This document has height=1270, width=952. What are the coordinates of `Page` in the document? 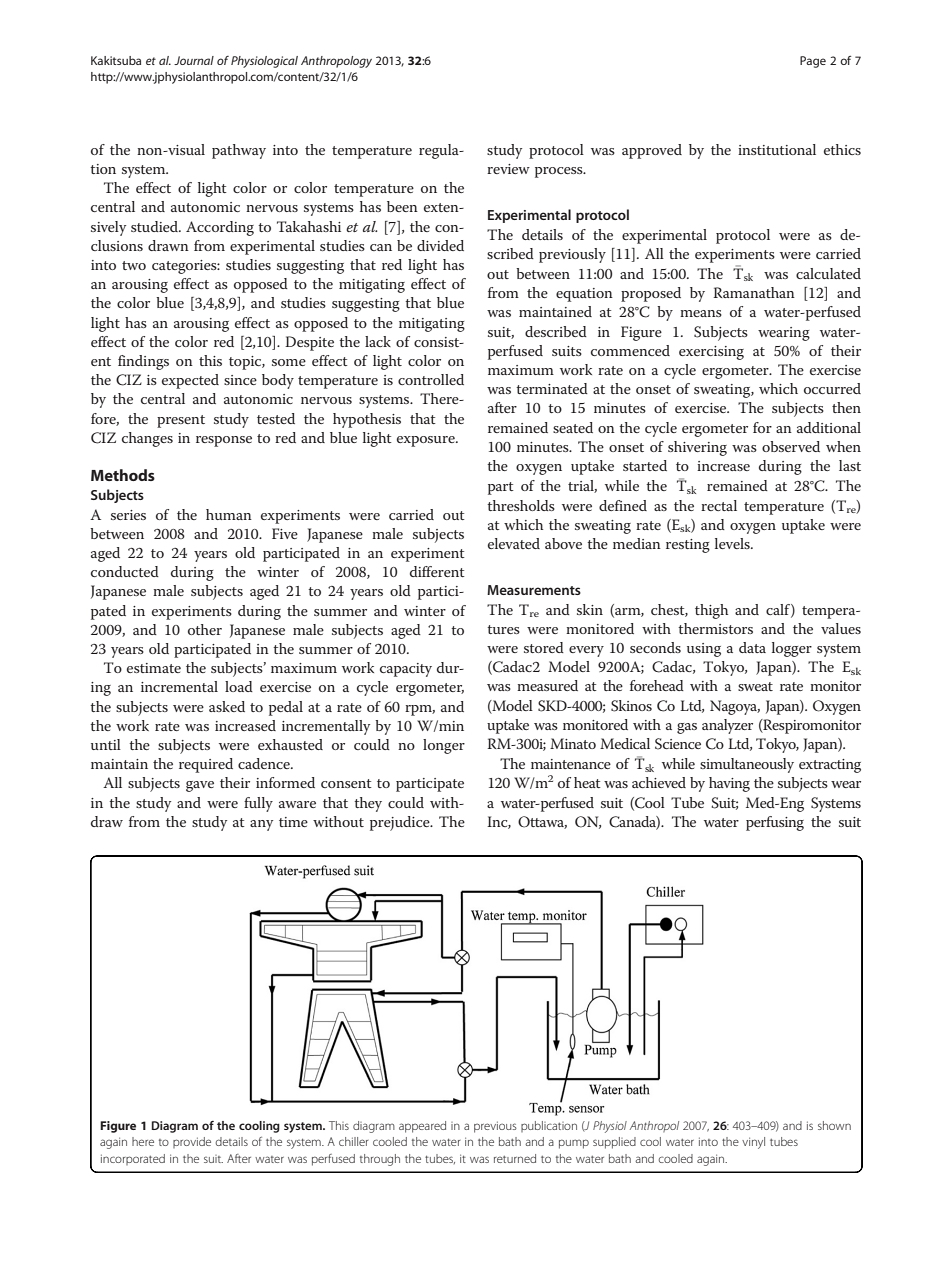 It's located at (813, 62).
